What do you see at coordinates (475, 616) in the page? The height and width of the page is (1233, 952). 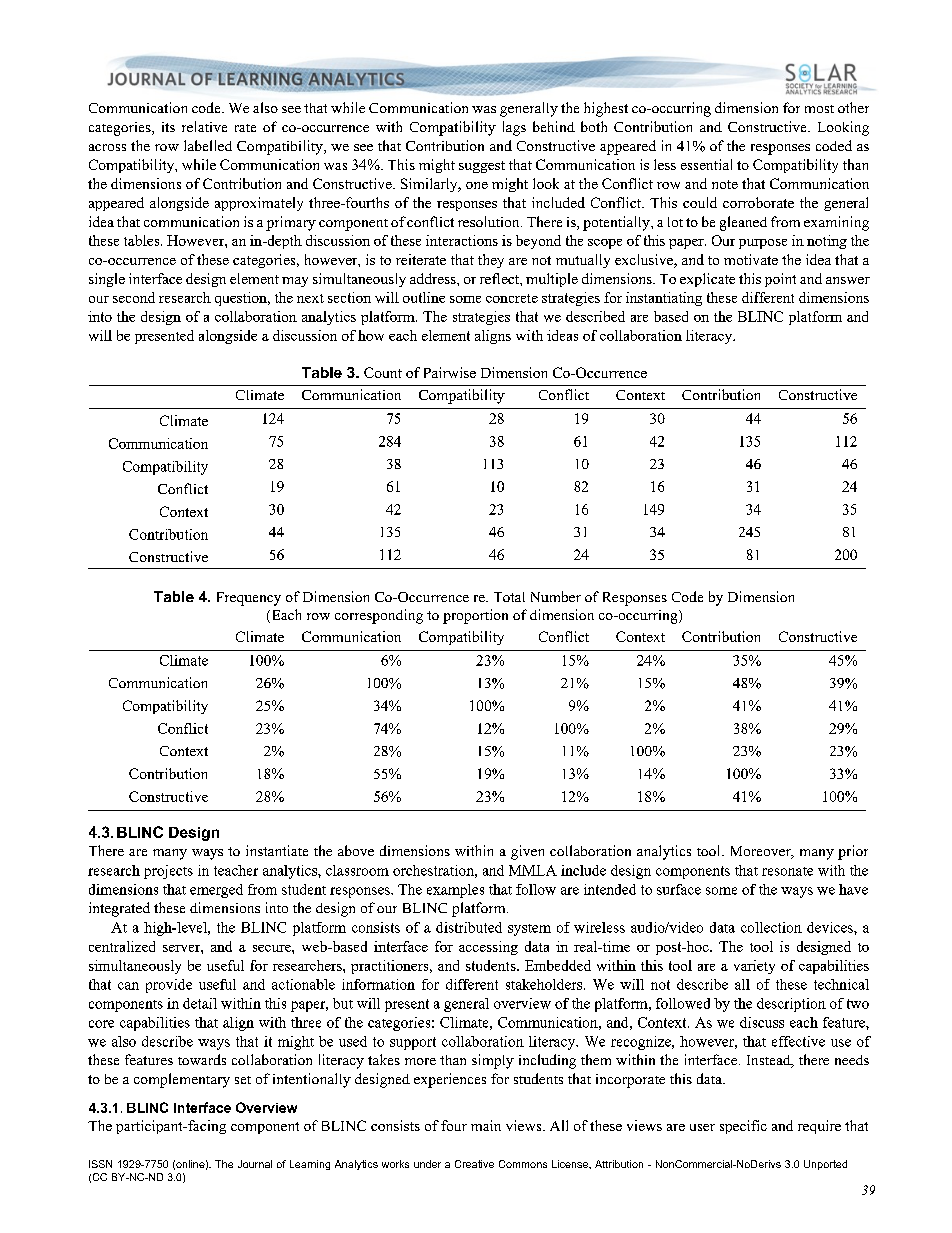 I see `proportion` at bounding box center [475, 616].
